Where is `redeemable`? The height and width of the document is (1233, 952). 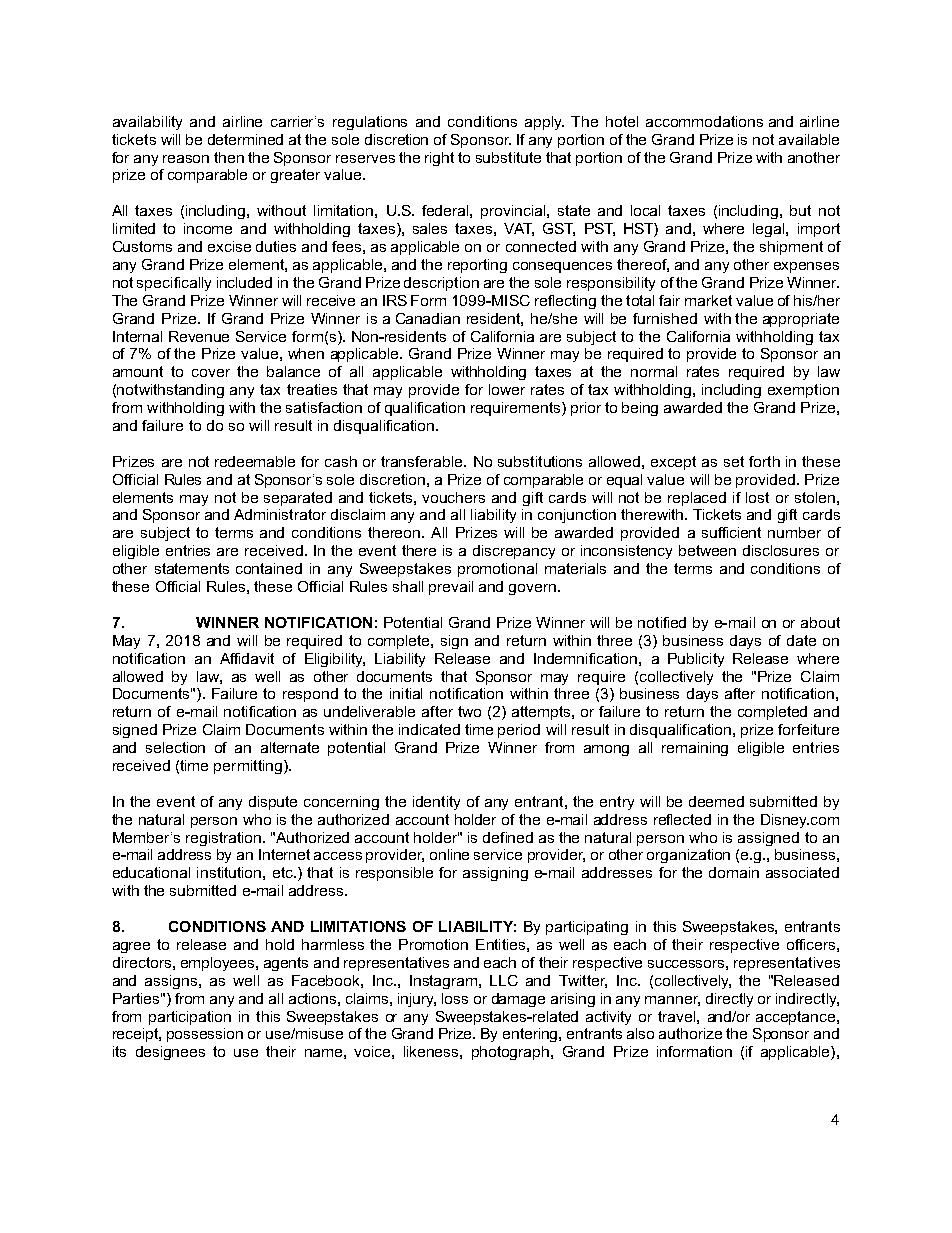
redeemable is located at coordinates (255, 461).
